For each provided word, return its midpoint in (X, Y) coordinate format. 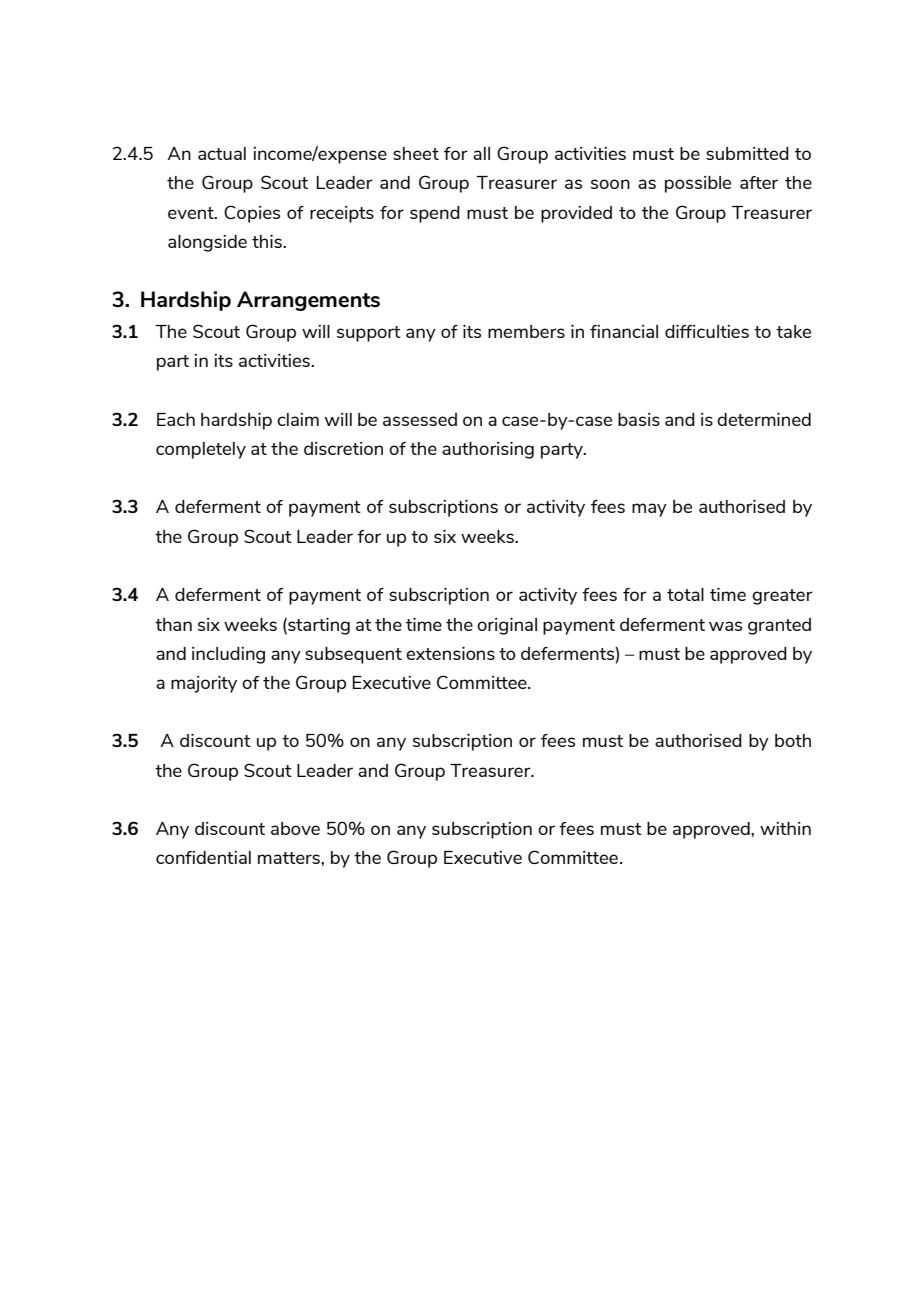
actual (222, 153)
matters (290, 858)
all (481, 153)
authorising (488, 450)
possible (698, 184)
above (295, 828)
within (785, 828)
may (649, 510)
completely (201, 450)
